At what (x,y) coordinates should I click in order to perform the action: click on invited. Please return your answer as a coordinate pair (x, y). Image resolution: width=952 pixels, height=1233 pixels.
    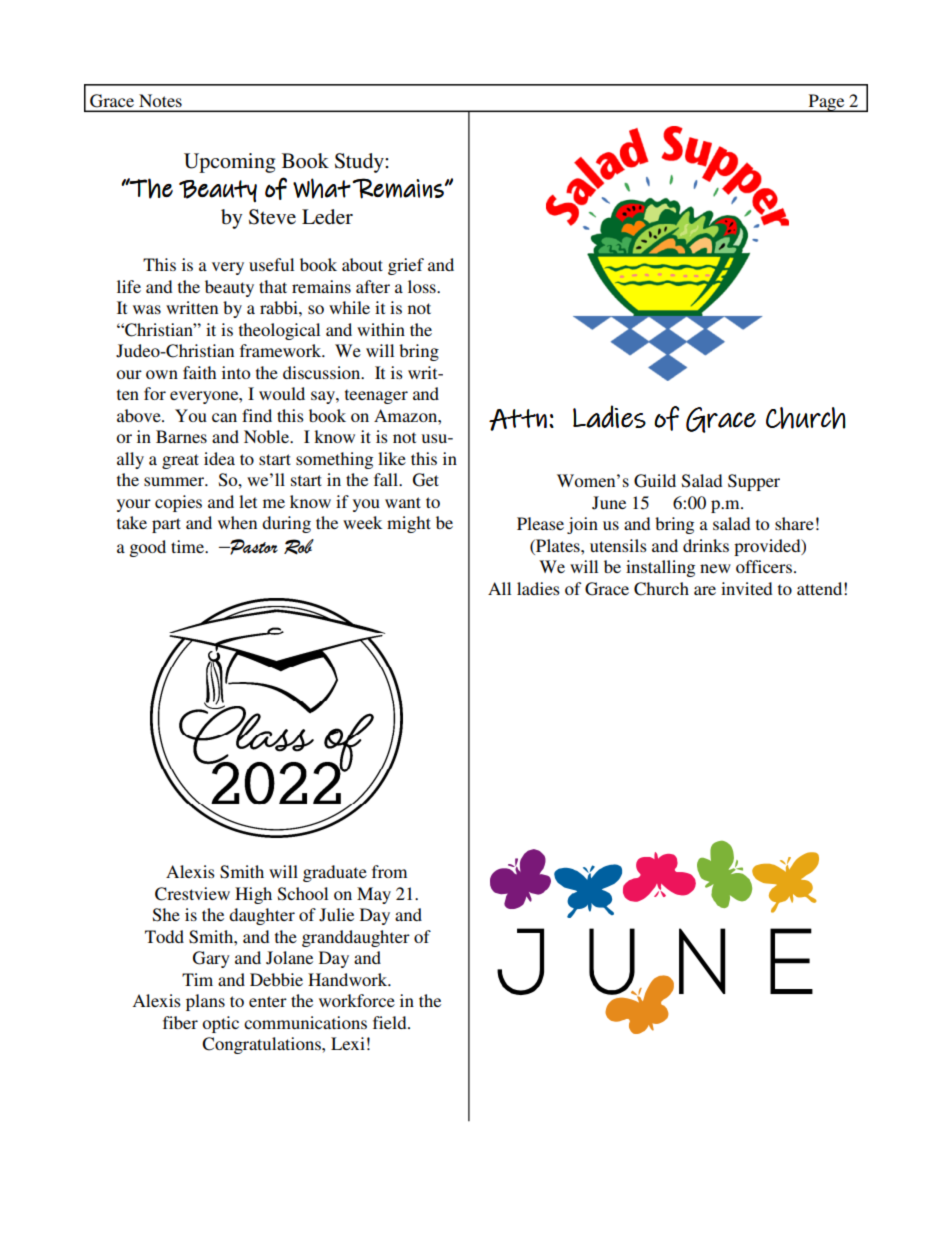
    Looking at the image, I should click on (746, 588).
